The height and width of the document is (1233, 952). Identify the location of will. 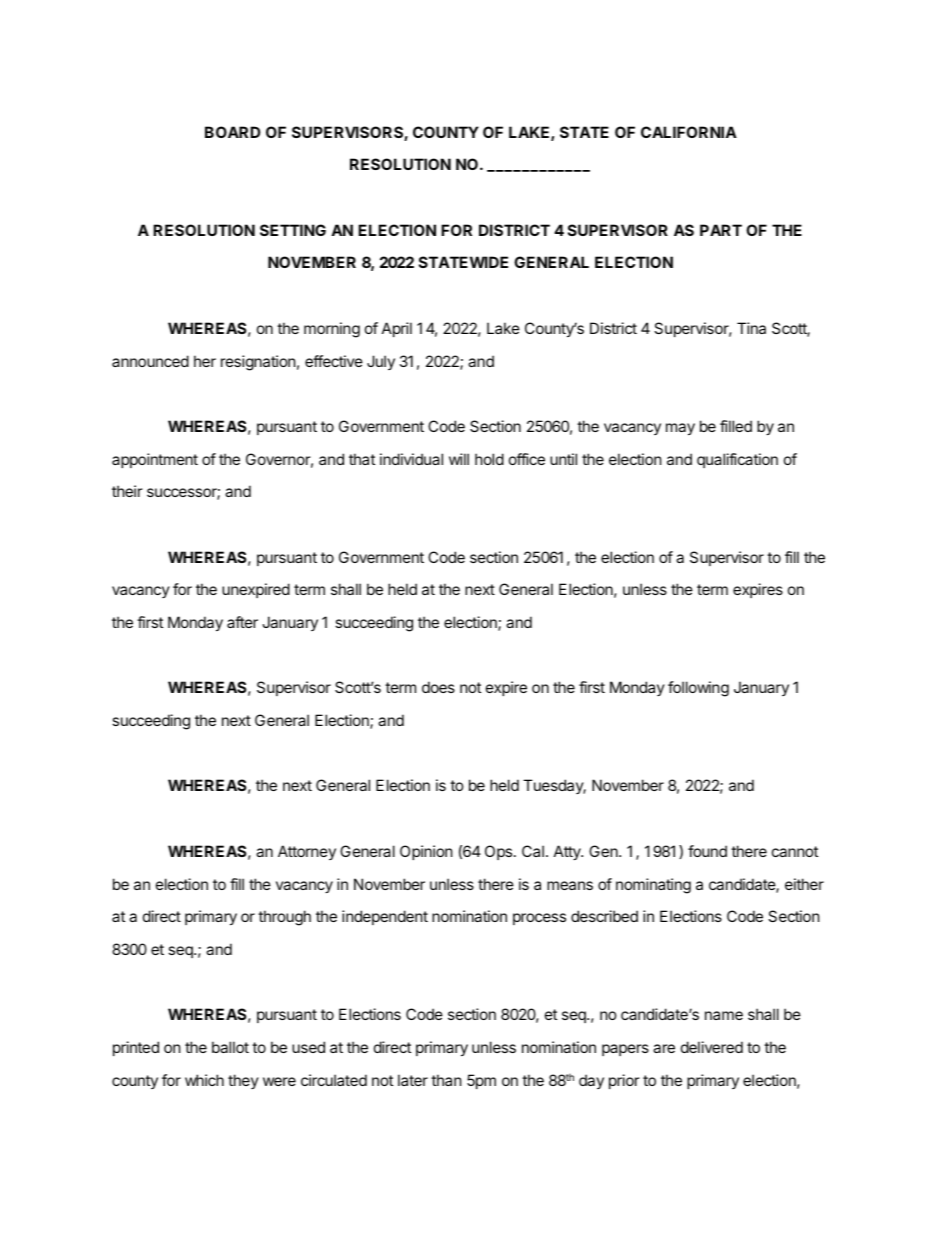
(459, 459).
